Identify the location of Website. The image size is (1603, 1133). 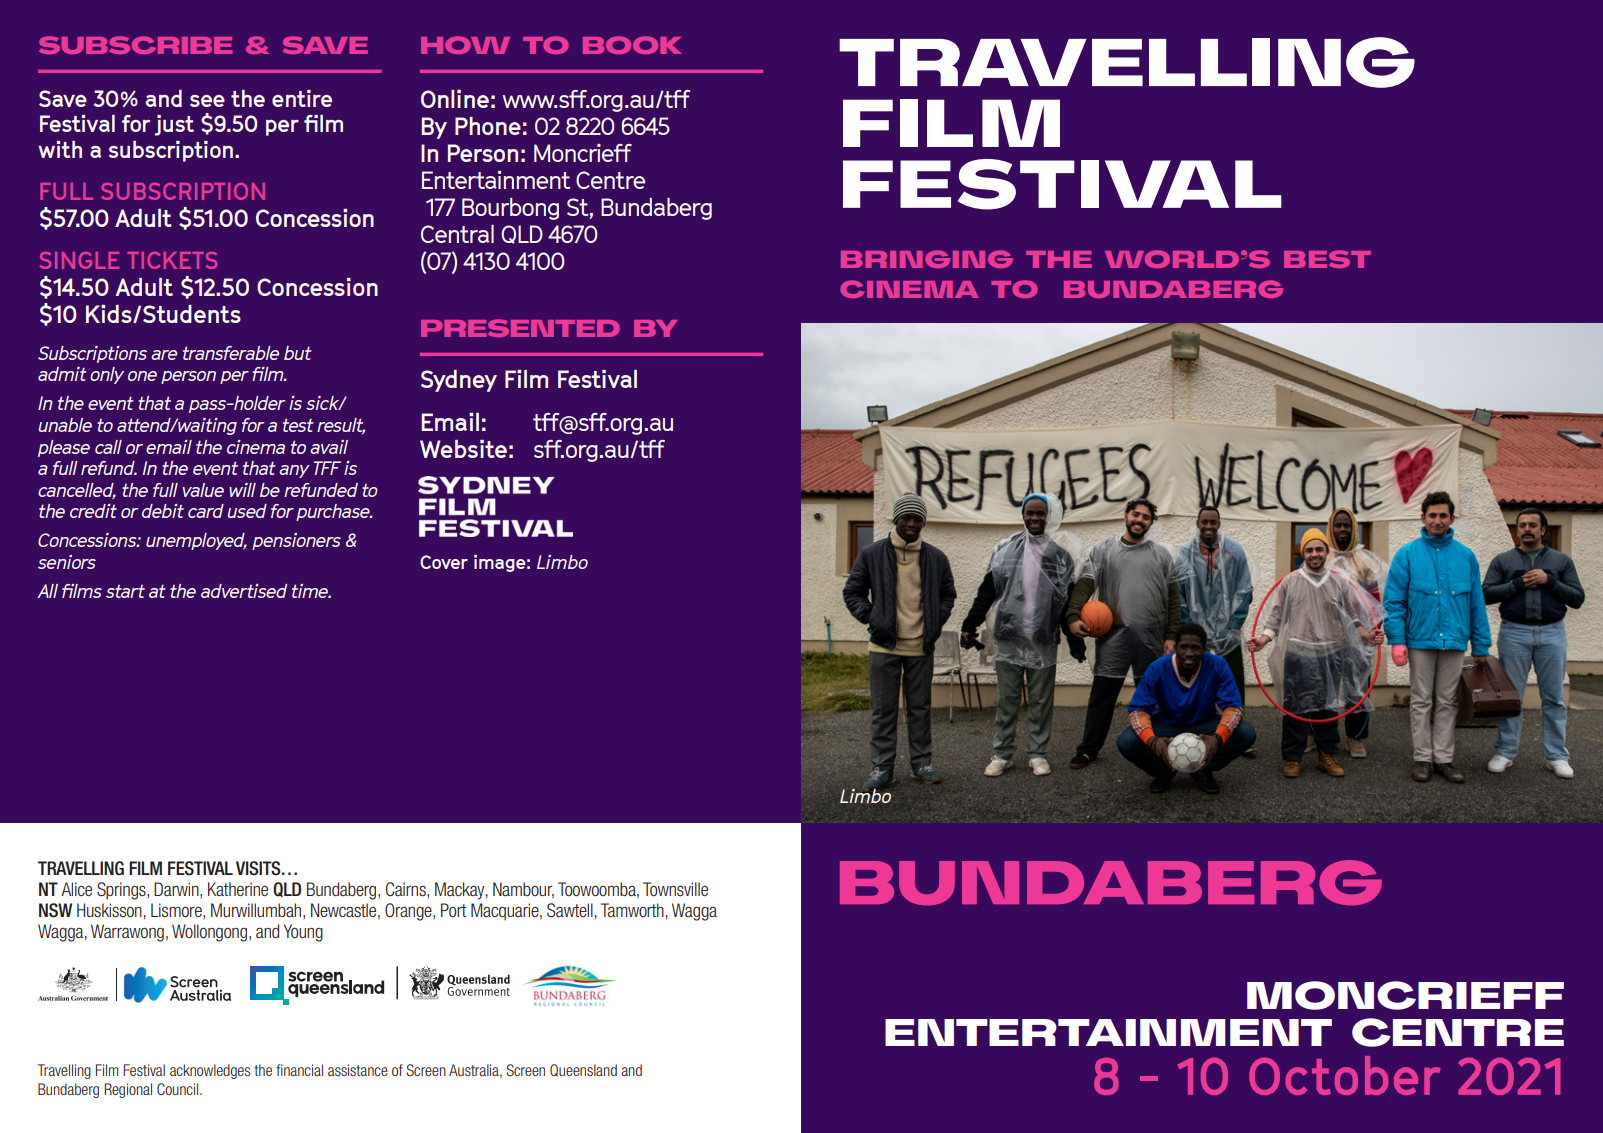
(463, 449).
